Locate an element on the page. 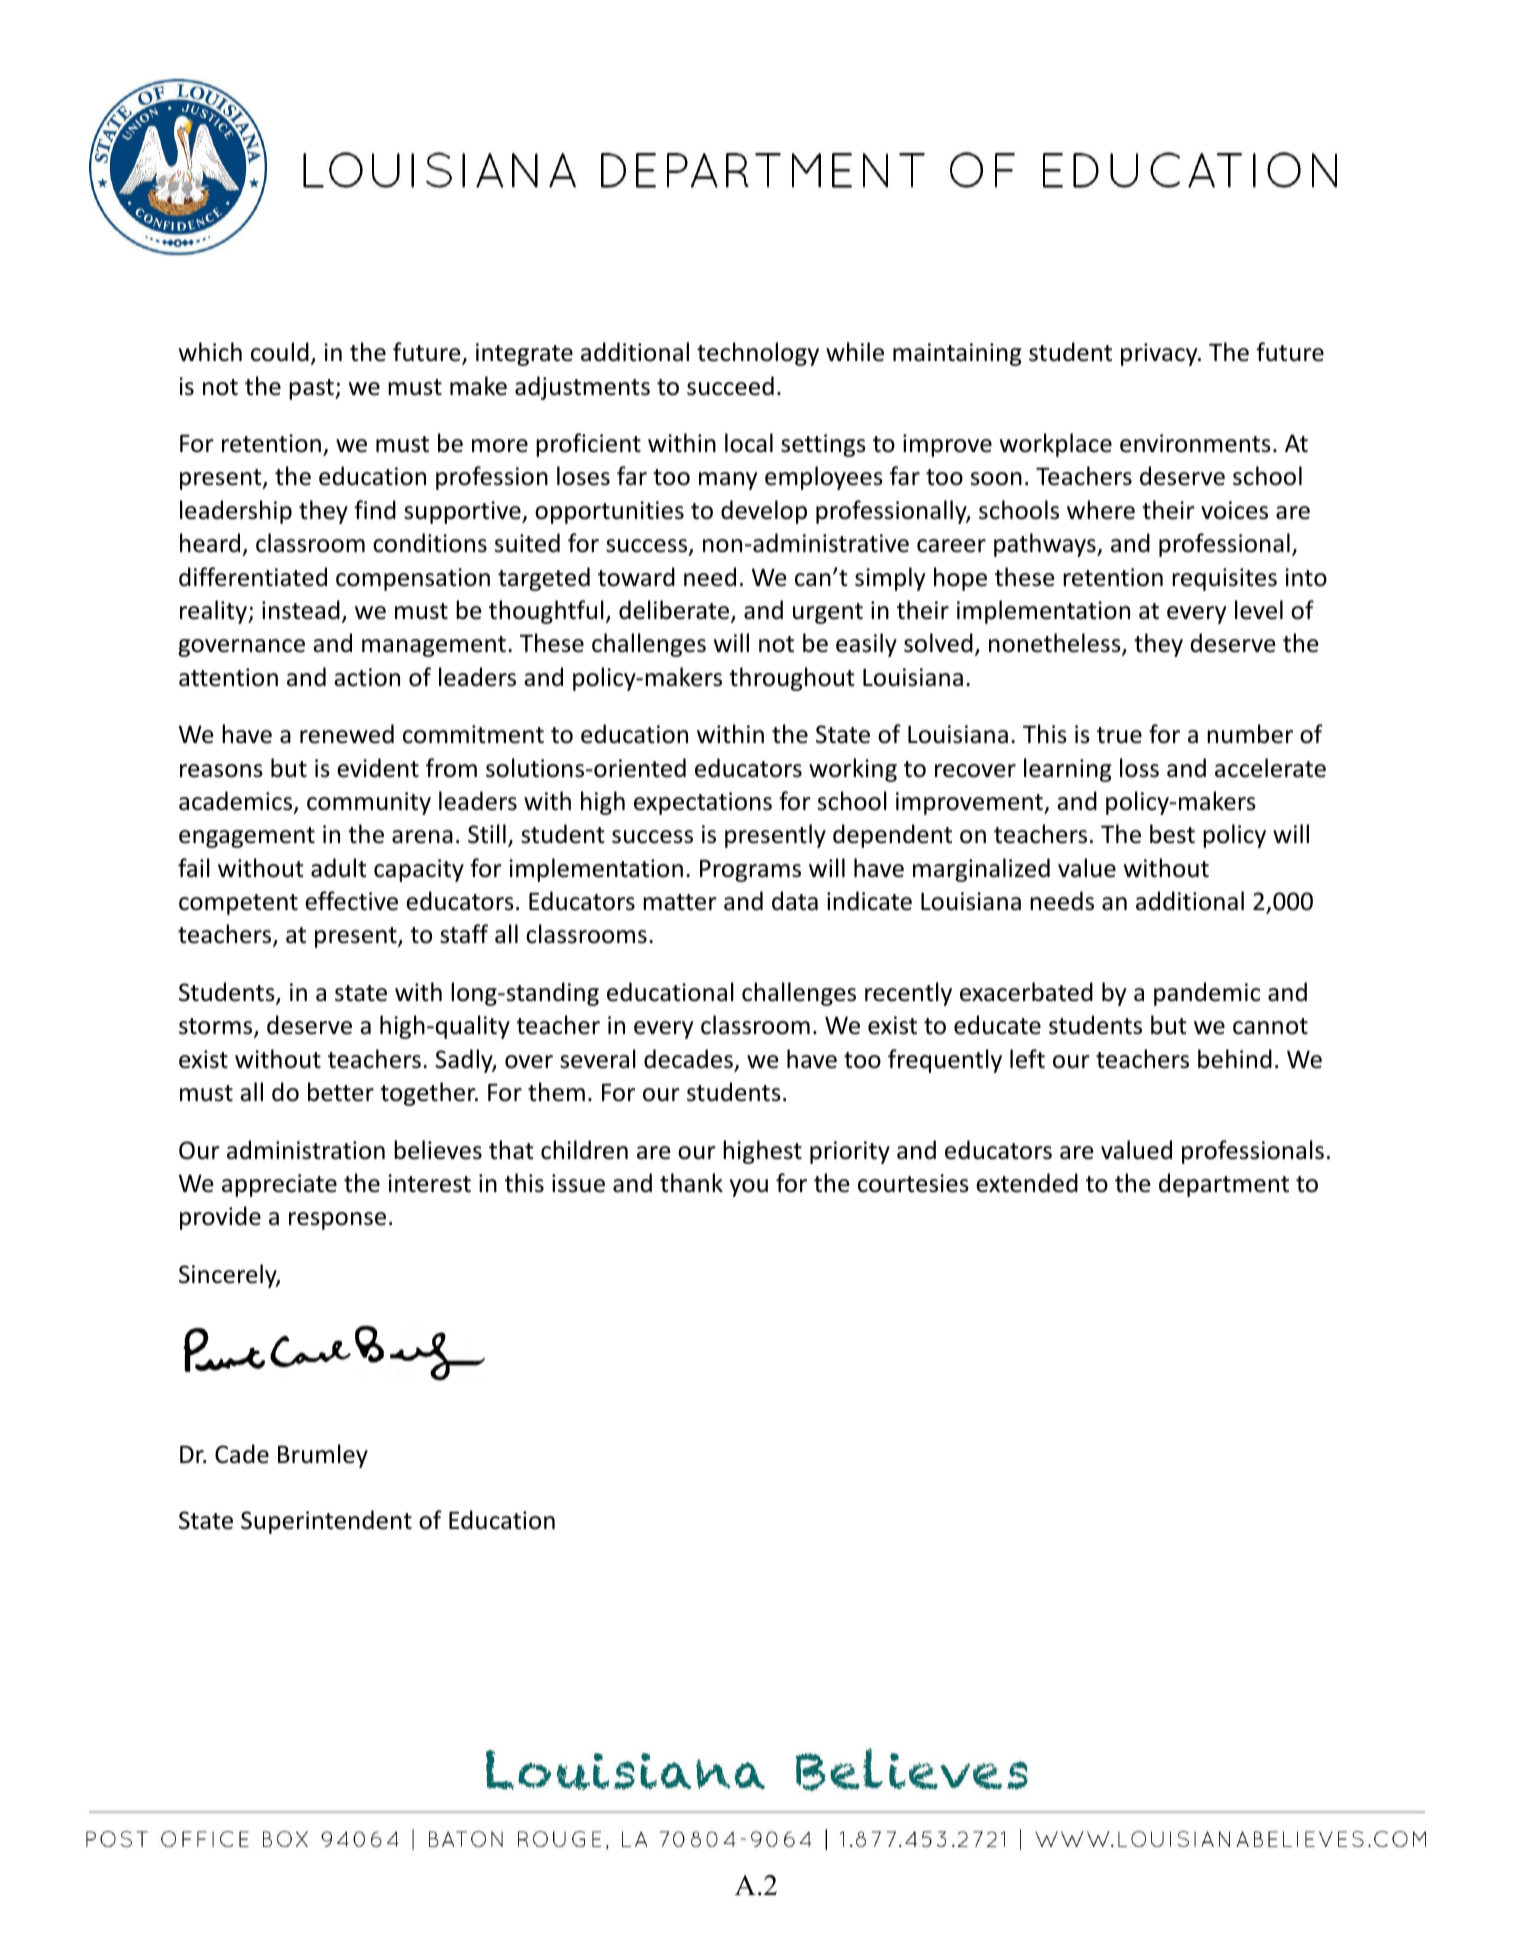 Image resolution: width=1513 pixels, height=1958 pixels. response is located at coordinates (337, 1221).
